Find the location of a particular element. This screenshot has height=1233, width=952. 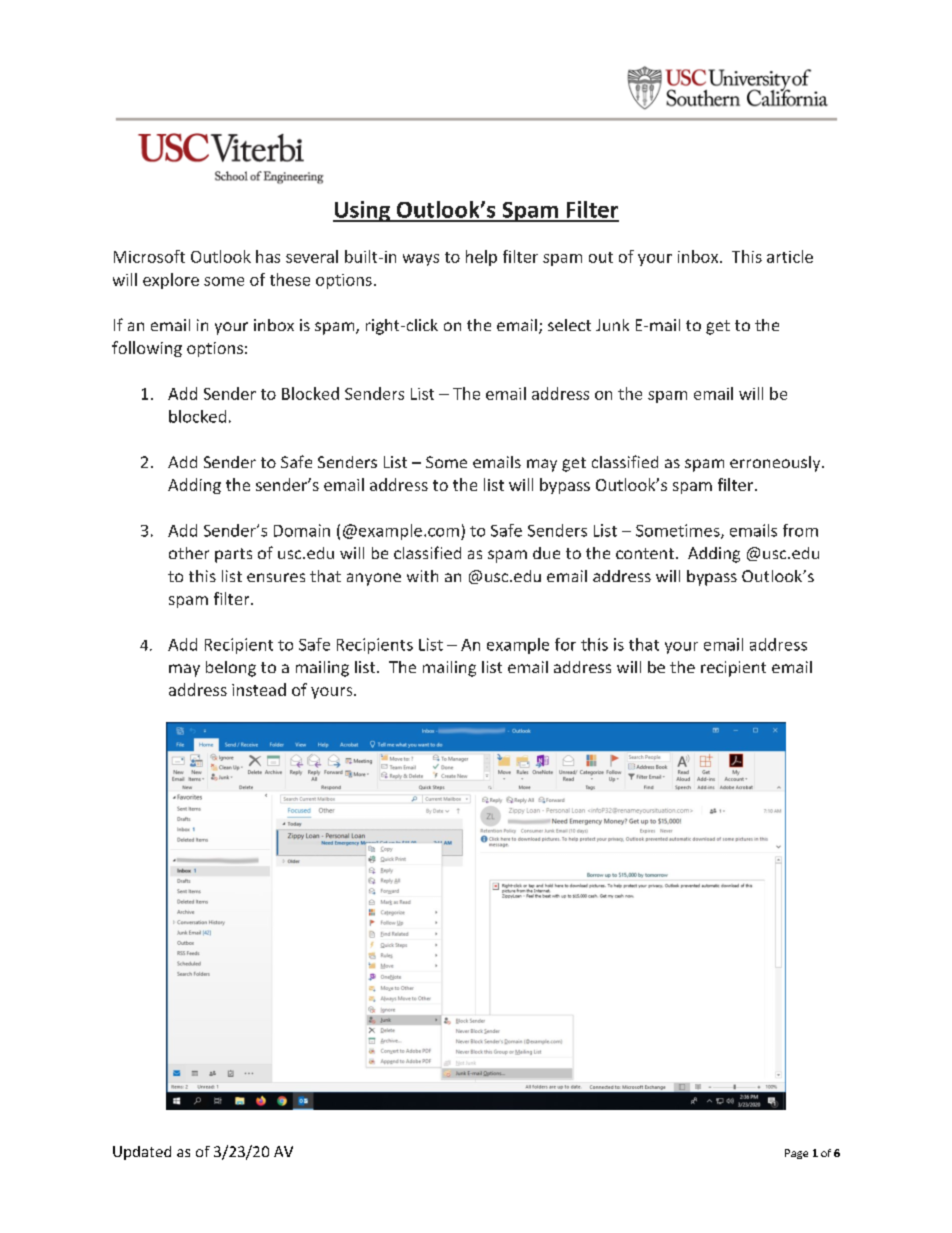

content is located at coordinates (645, 553).
